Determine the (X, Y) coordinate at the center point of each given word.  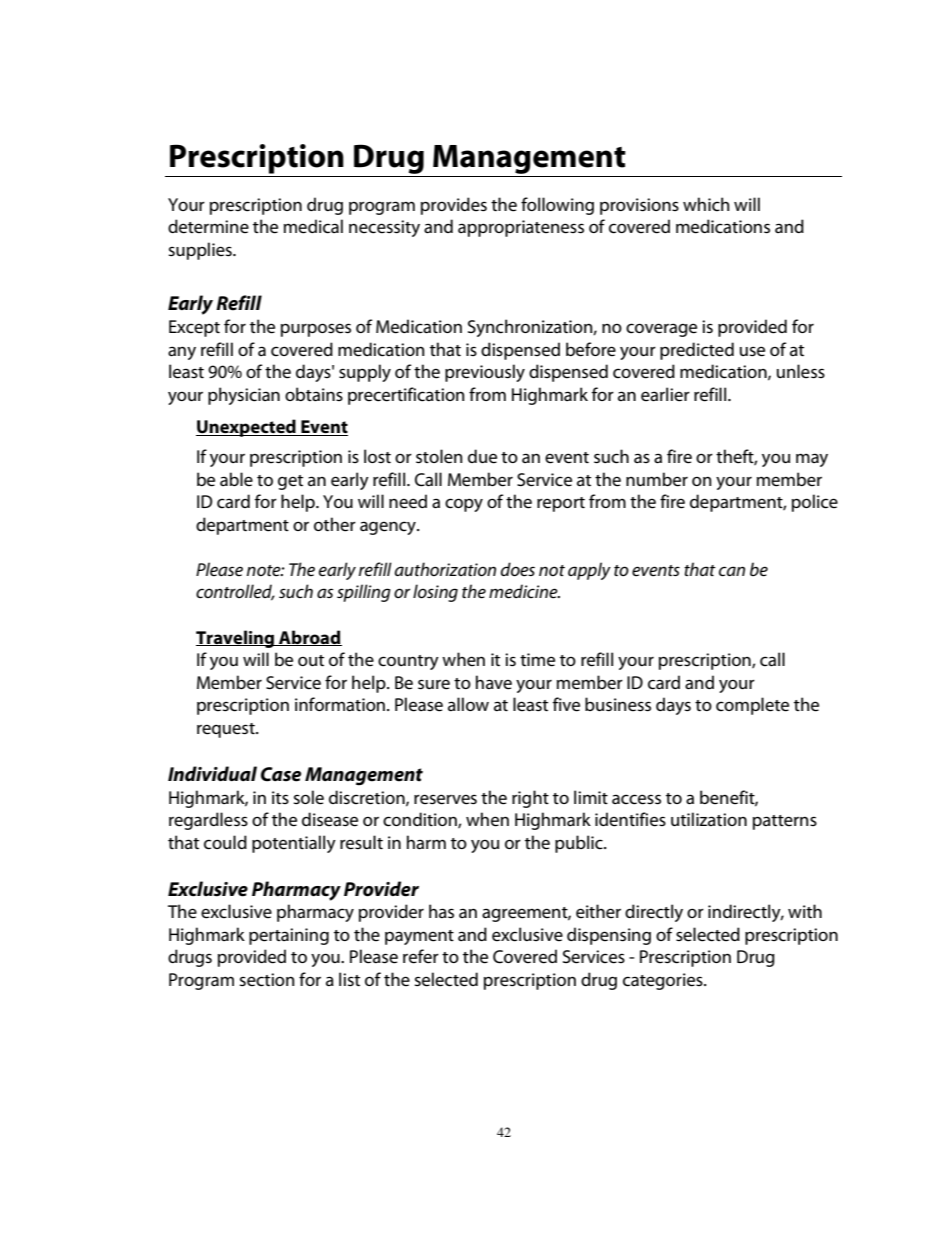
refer (421, 956)
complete (752, 706)
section (266, 980)
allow (468, 704)
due (482, 456)
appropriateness (521, 228)
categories (664, 981)
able (236, 479)
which (706, 204)
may (812, 460)
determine (208, 226)
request (227, 730)
